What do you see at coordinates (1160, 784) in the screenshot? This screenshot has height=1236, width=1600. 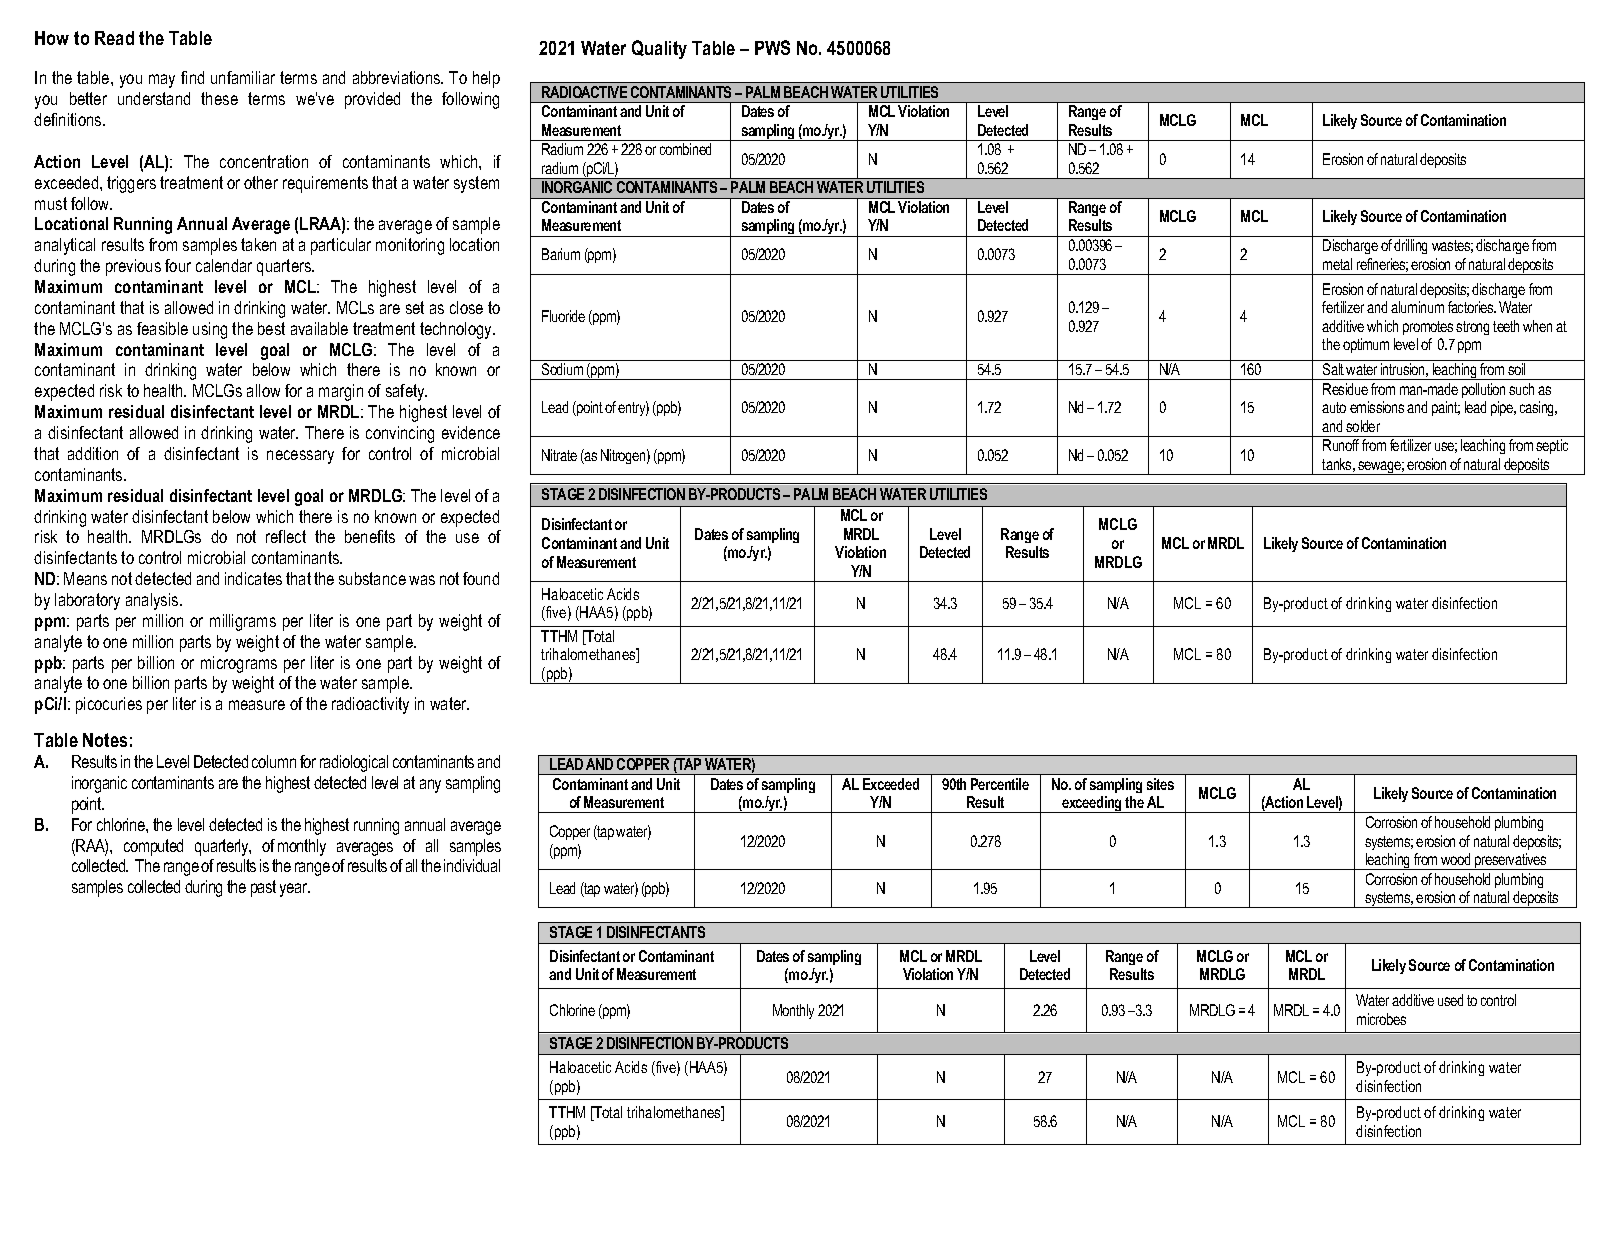 I see `sites` at bounding box center [1160, 784].
